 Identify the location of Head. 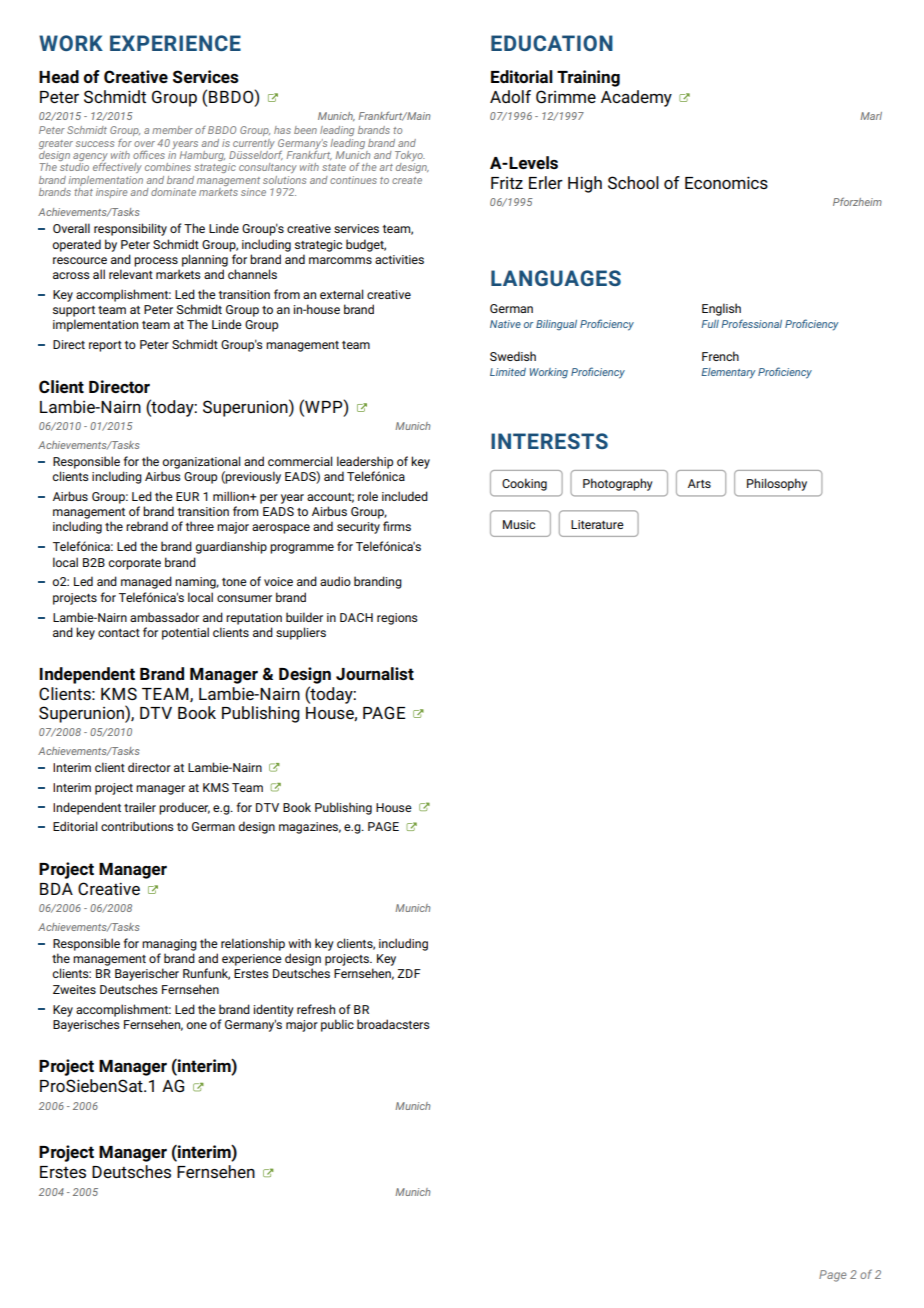
(59, 76).
